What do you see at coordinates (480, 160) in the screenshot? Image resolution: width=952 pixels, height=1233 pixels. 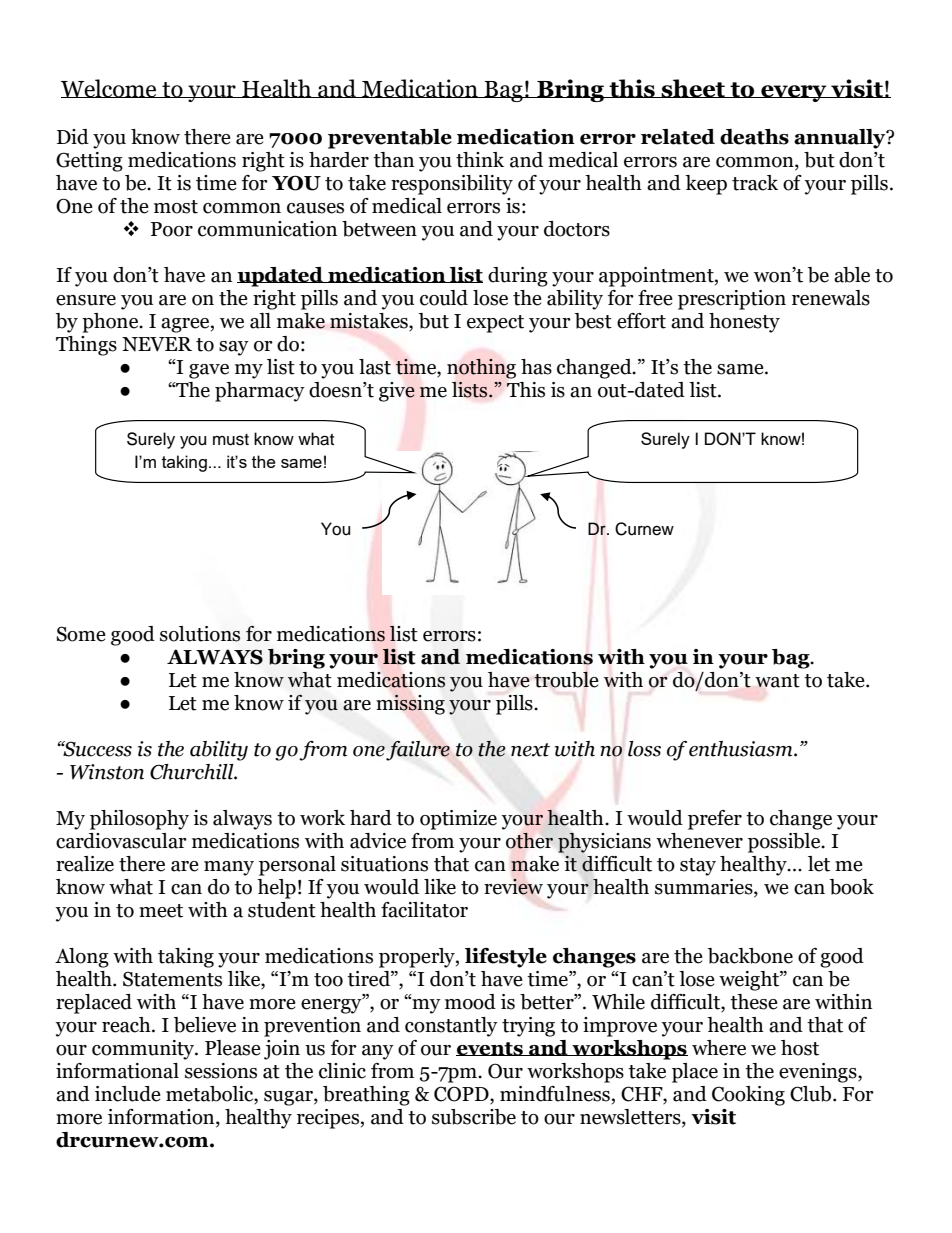 I see `think` at bounding box center [480, 160].
